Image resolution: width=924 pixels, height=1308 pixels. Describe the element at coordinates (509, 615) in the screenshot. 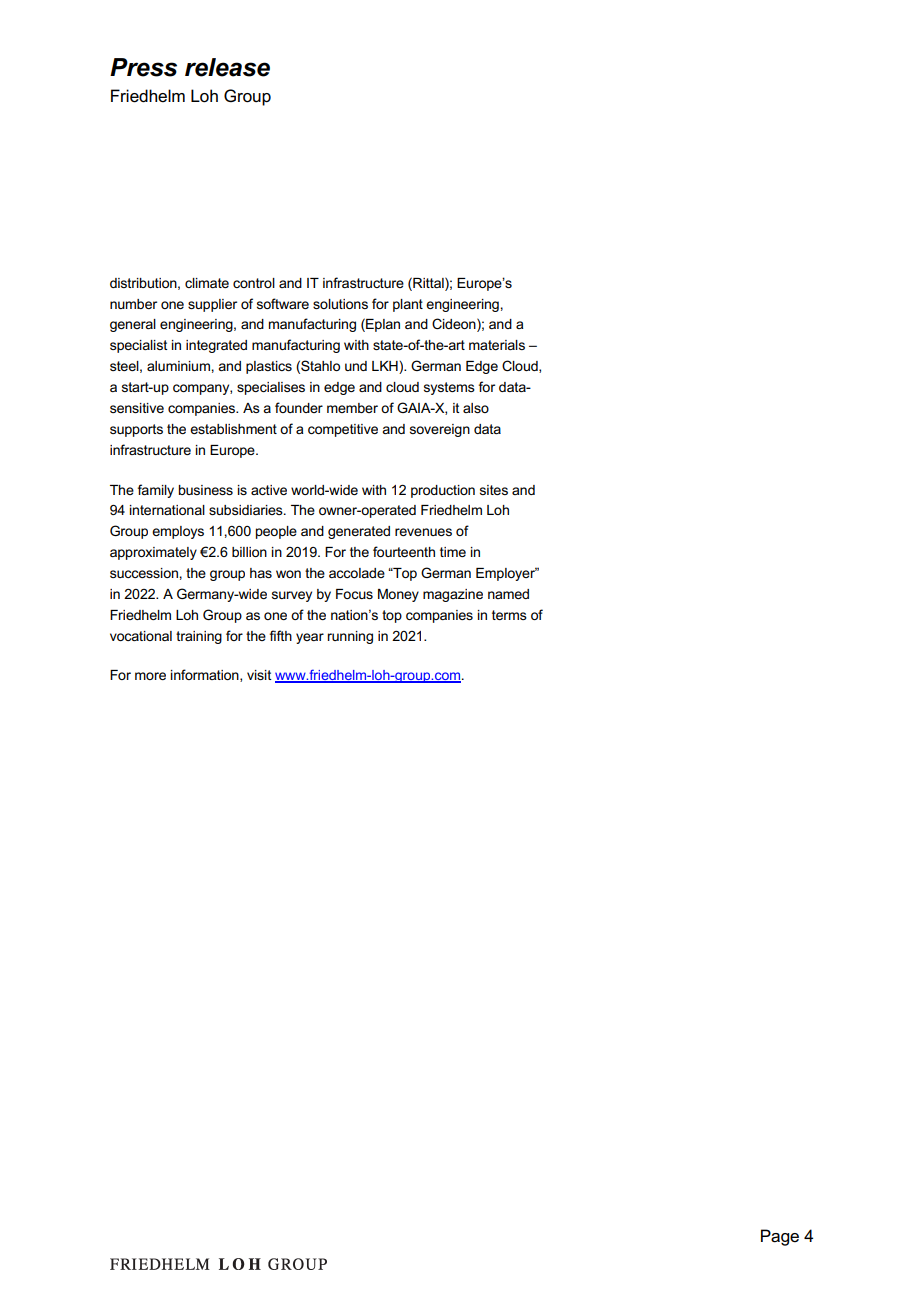

I see `terms` at that location.
